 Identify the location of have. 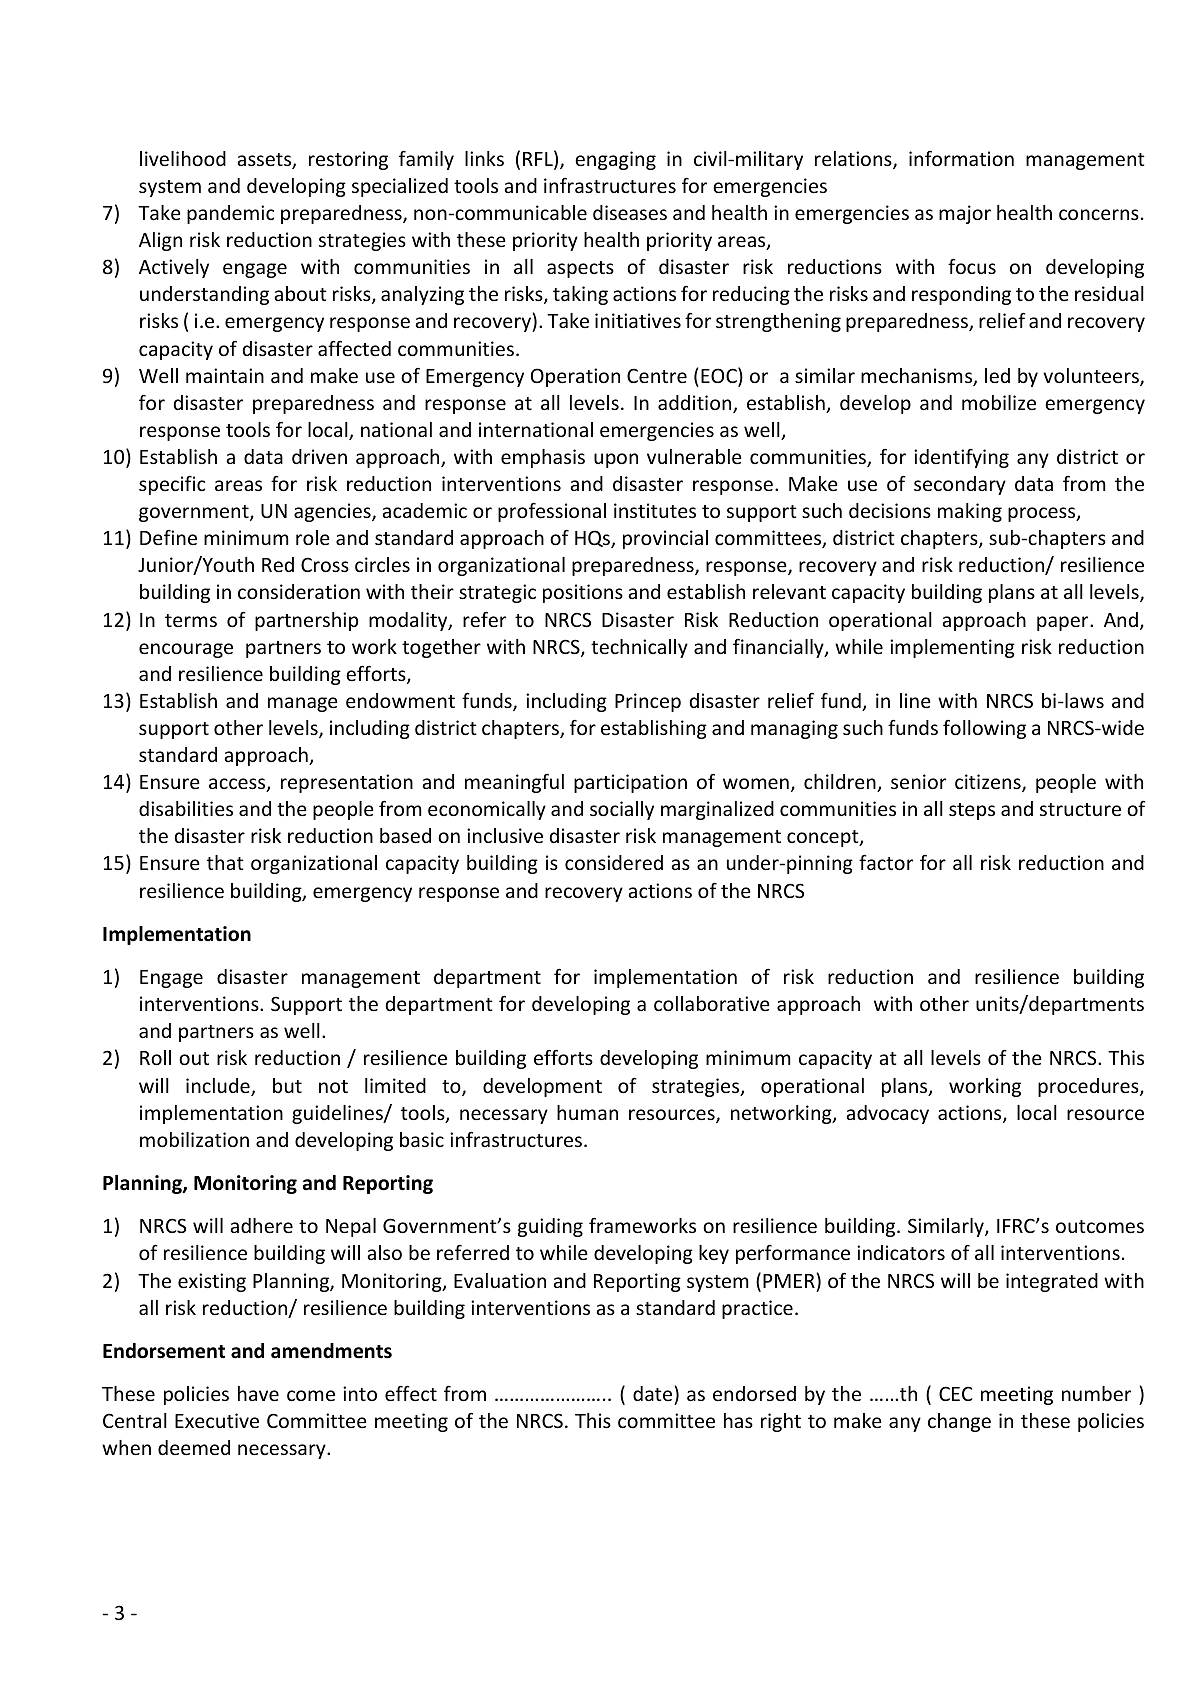
(258, 1393).
